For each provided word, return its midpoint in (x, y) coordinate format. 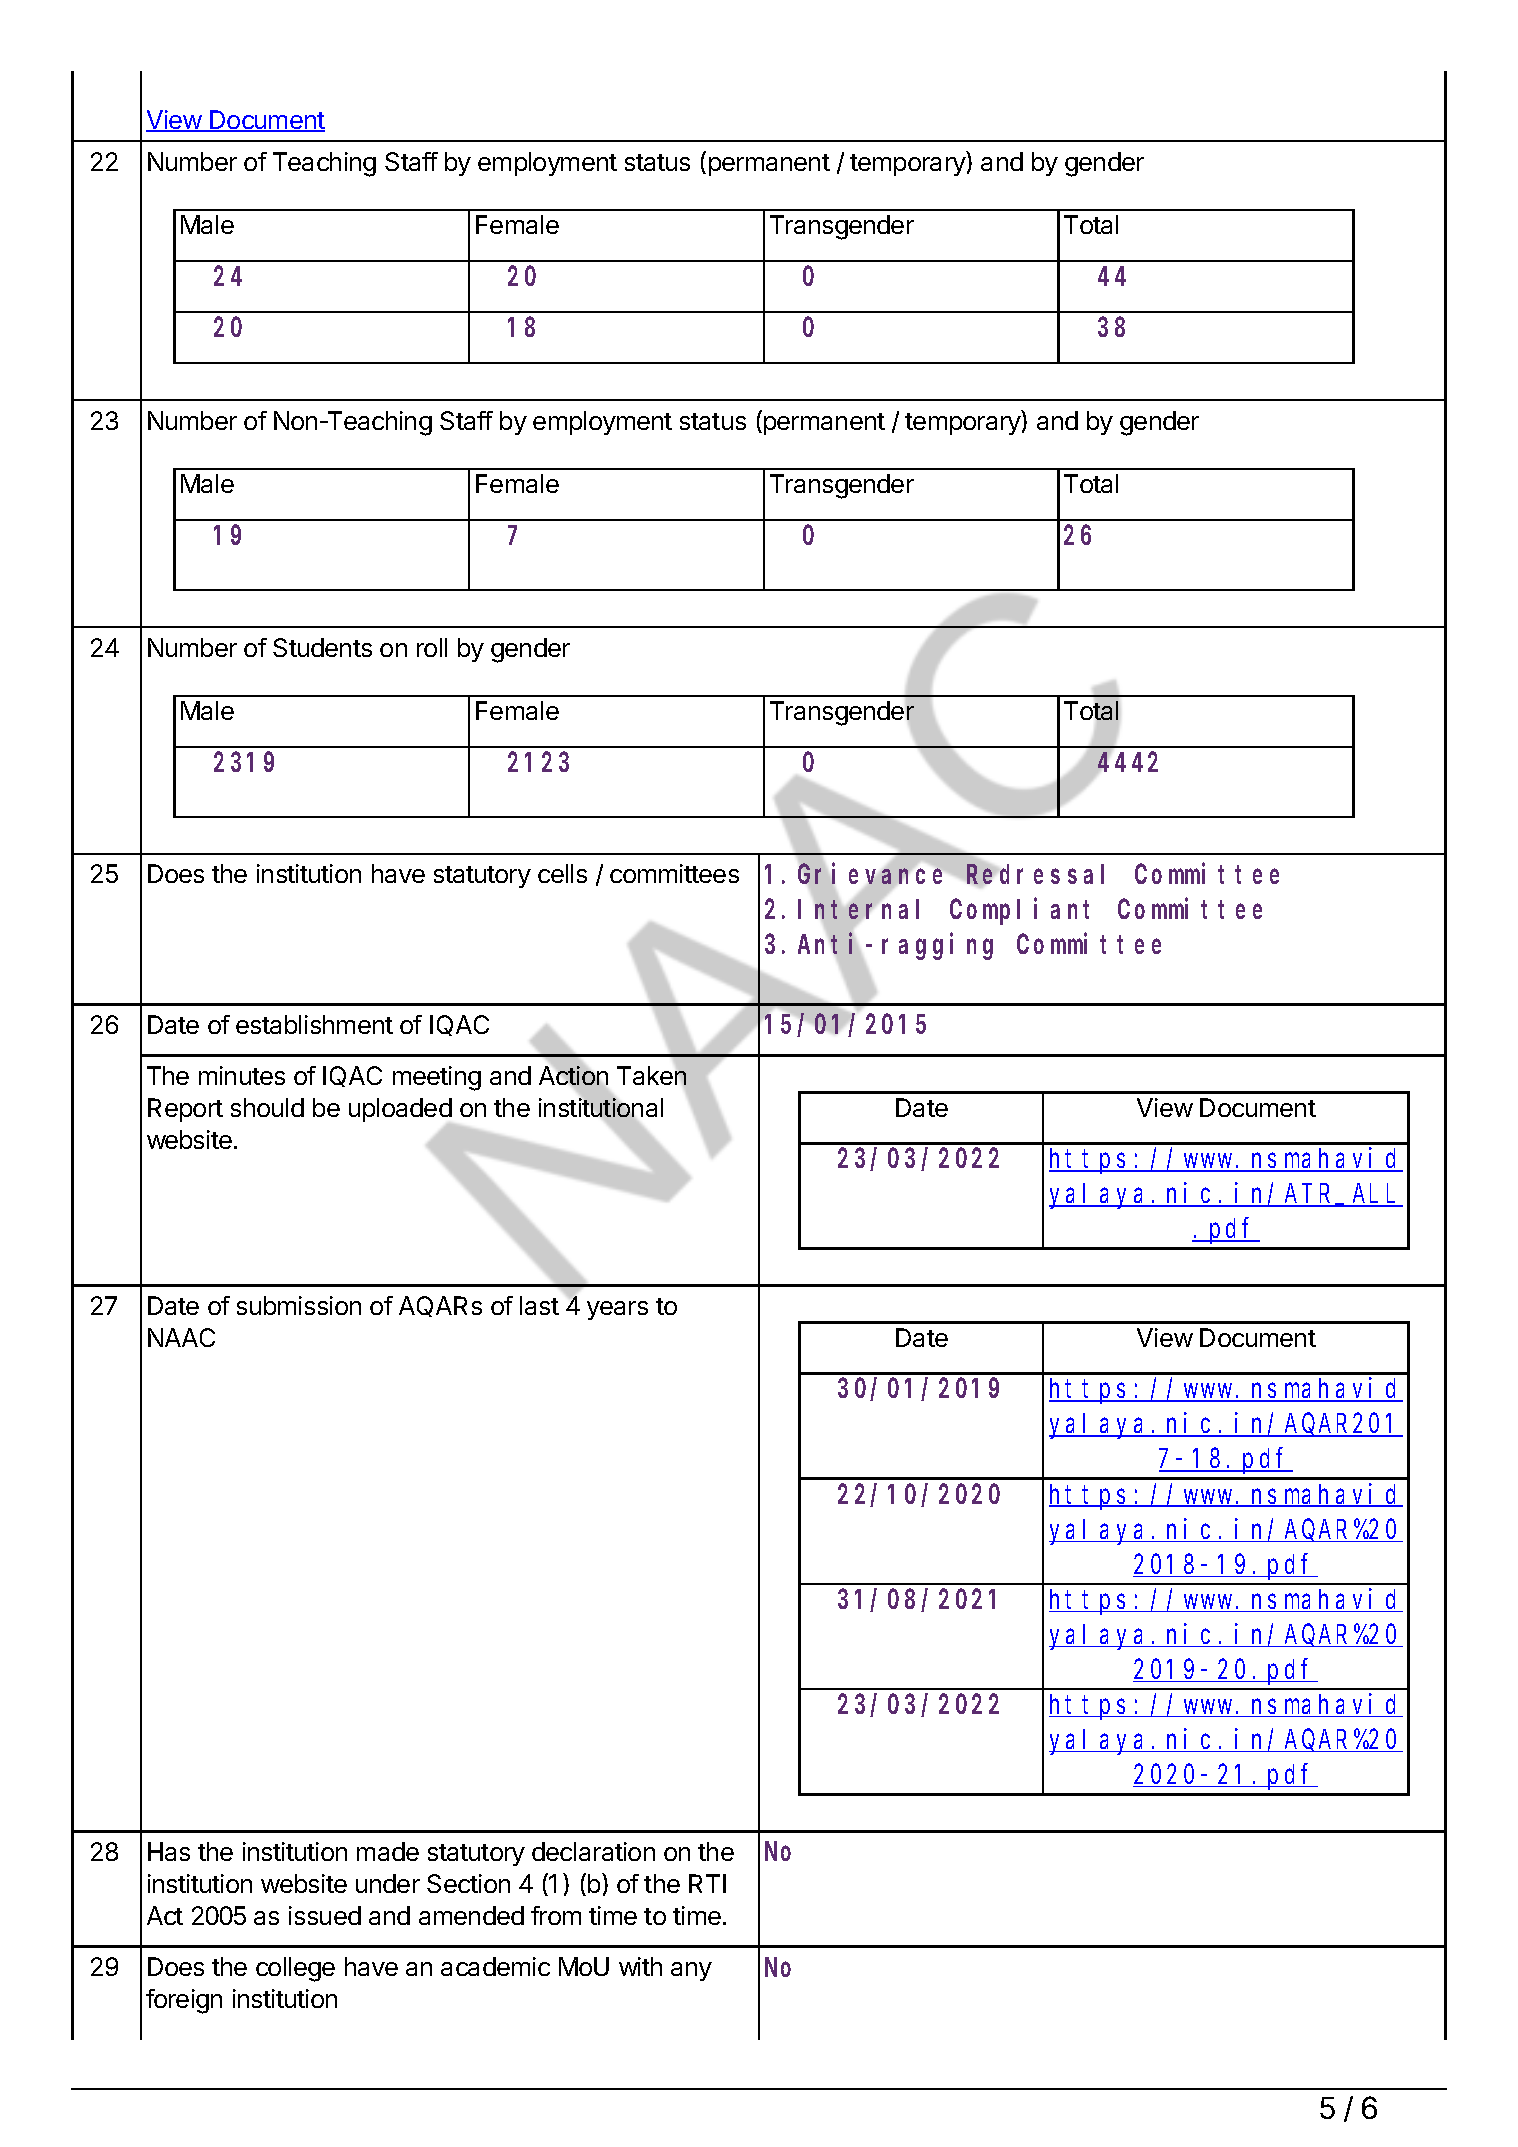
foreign (184, 2001)
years (617, 1310)
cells (562, 873)
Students (322, 647)
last (539, 1305)
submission (299, 1305)
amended (471, 1915)
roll (432, 647)
